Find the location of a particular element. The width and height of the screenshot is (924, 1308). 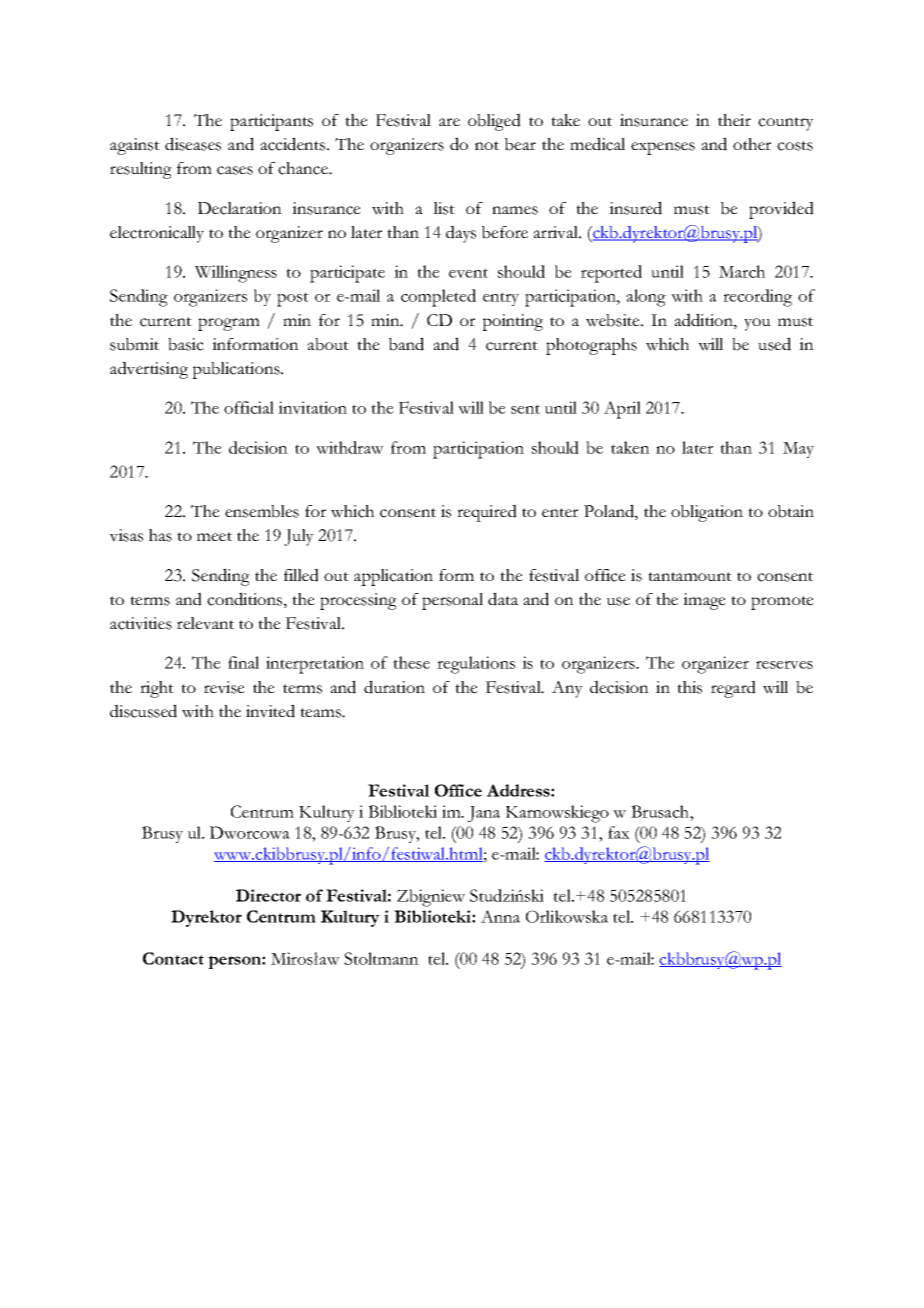

other is located at coordinates (752, 144).
